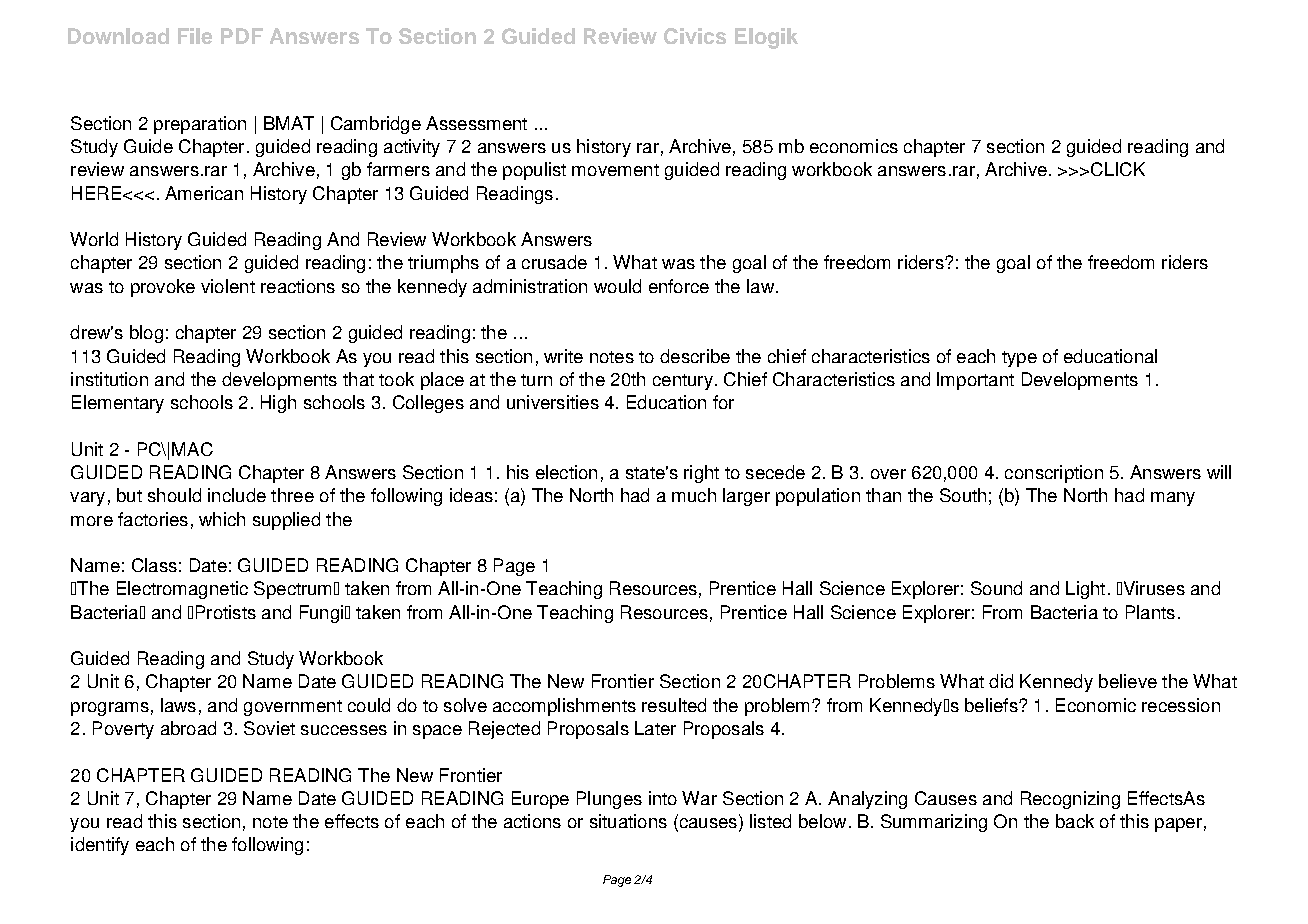  Describe the element at coordinates (242, 36) in the image. I see `PDF` at that location.
